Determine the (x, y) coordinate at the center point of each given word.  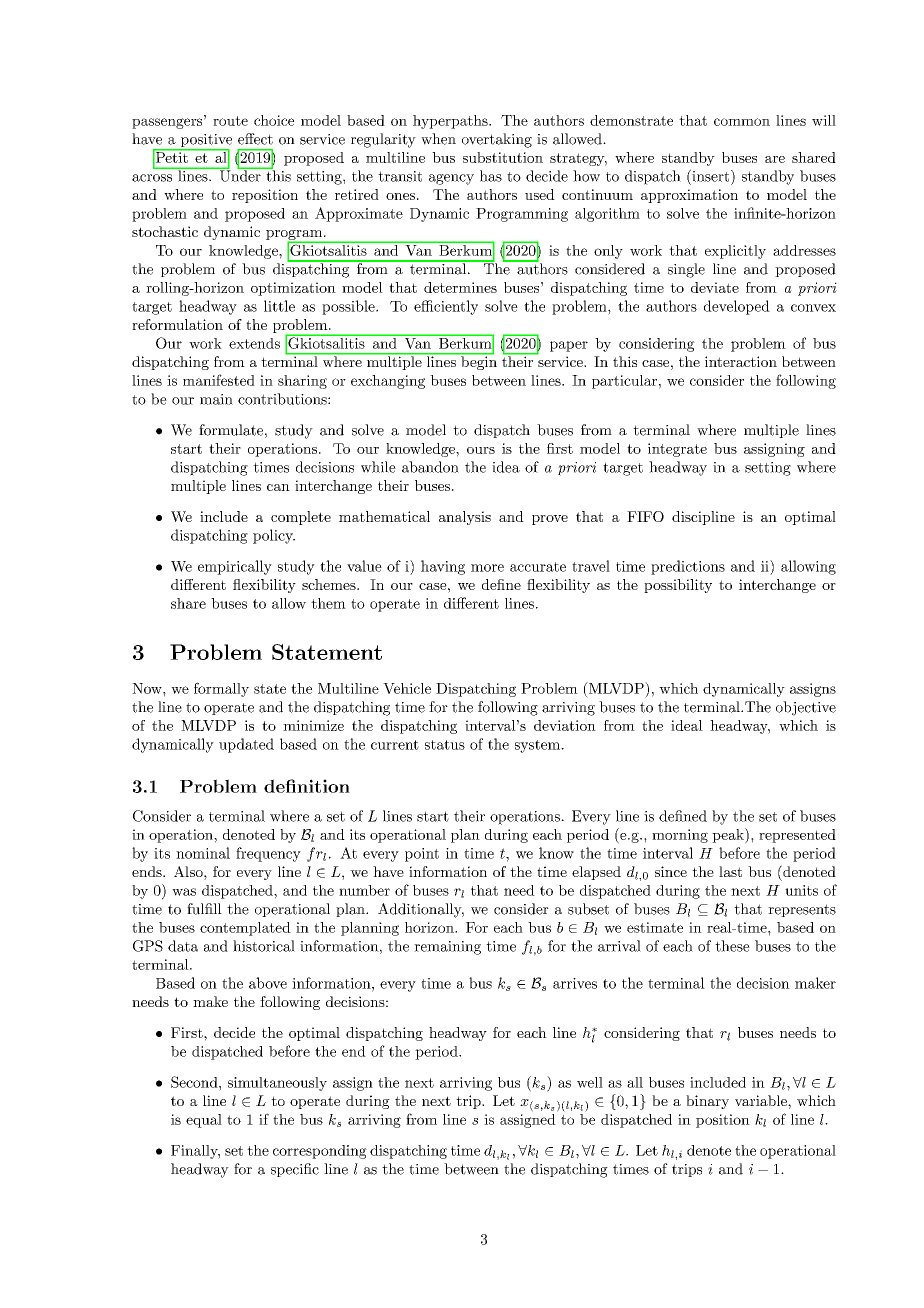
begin (477, 362)
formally (221, 689)
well (590, 1082)
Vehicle (407, 688)
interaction (741, 361)
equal (204, 1121)
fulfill (204, 909)
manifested (219, 380)
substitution (503, 157)
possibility (678, 586)
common (742, 122)
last (730, 871)
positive (205, 142)
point (422, 855)
